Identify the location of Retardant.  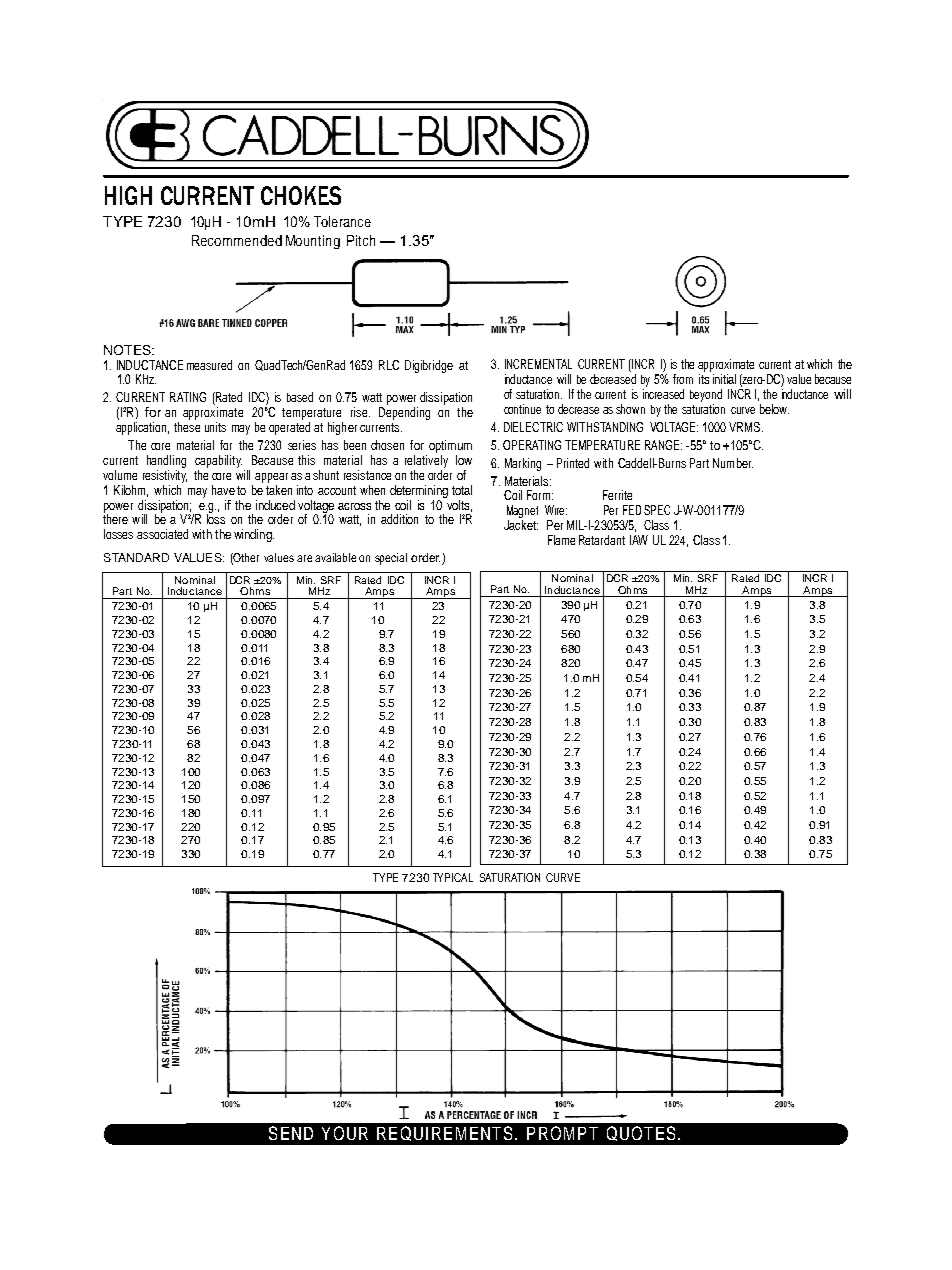
(602, 540).
